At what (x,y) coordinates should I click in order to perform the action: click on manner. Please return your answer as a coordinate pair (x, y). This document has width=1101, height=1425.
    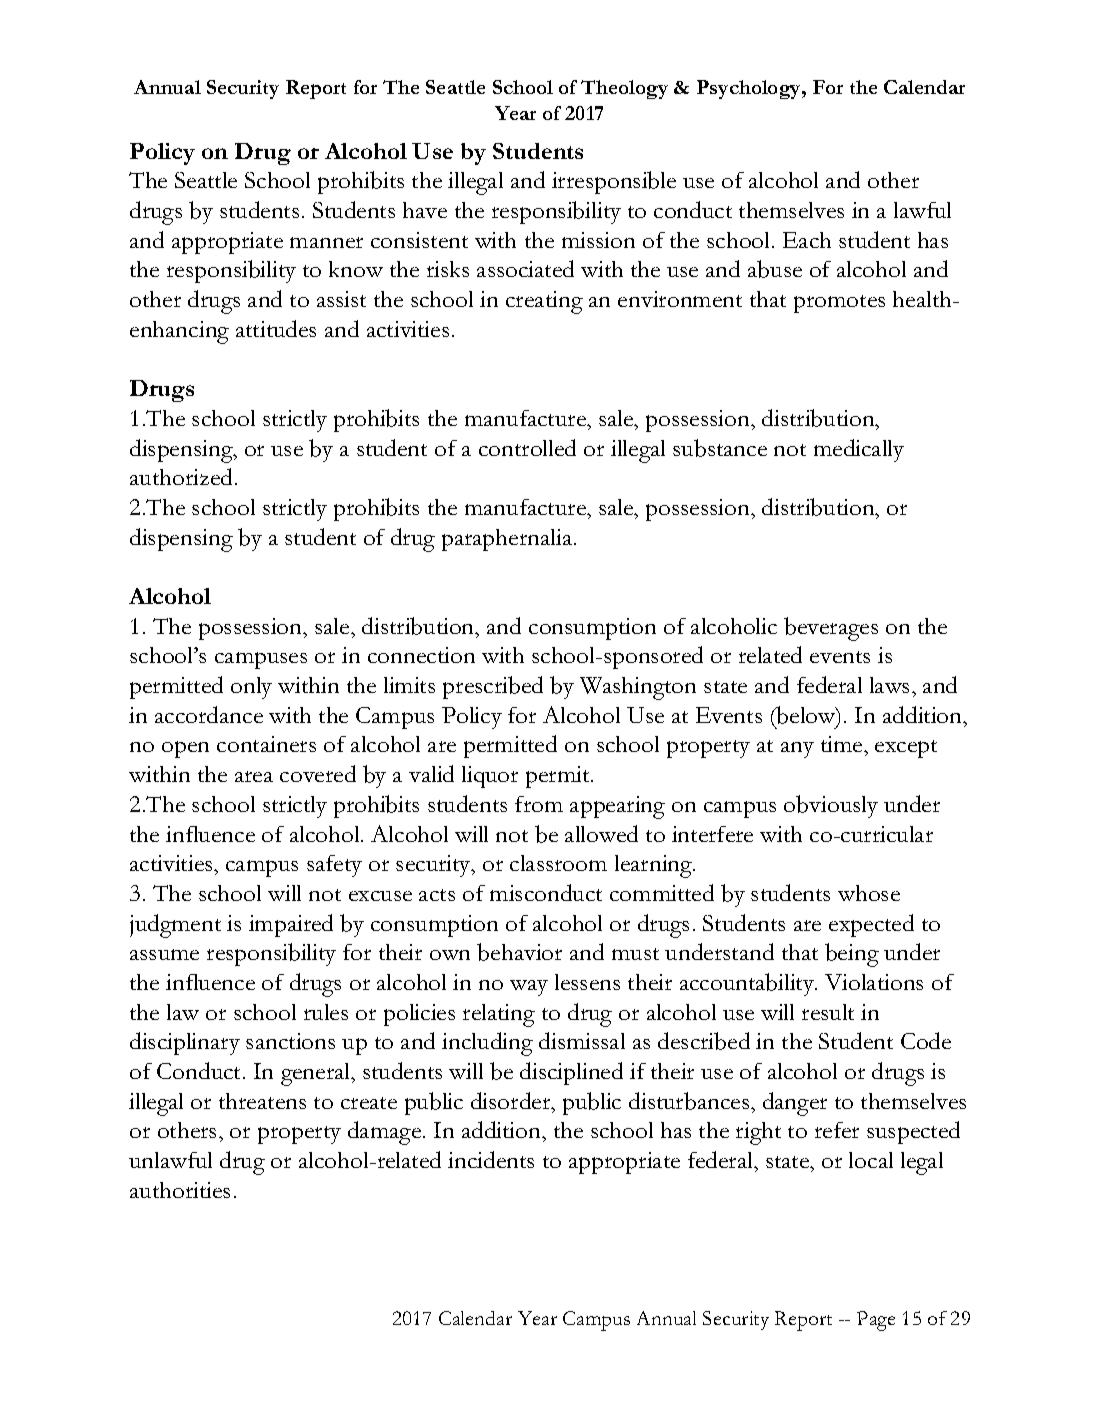
    Looking at the image, I should click on (326, 242).
